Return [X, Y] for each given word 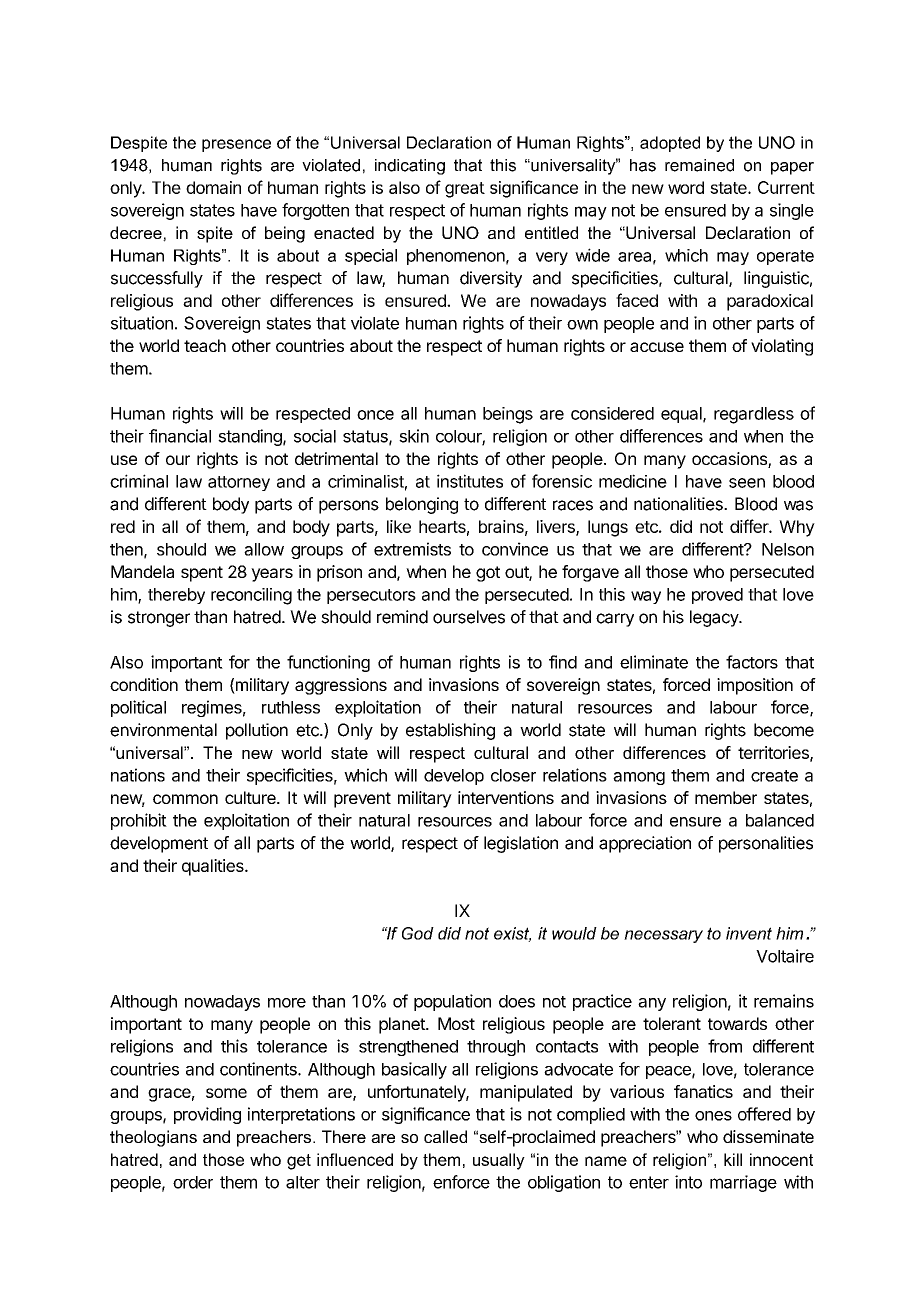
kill [733, 1159]
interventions [506, 797]
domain [213, 187]
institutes [470, 481]
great [465, 190]
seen [747, 483]
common [185, 799]
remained [699, 165]
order [193, 1182]
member [726, 797]
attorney [239, 483]
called [445, 1136]
